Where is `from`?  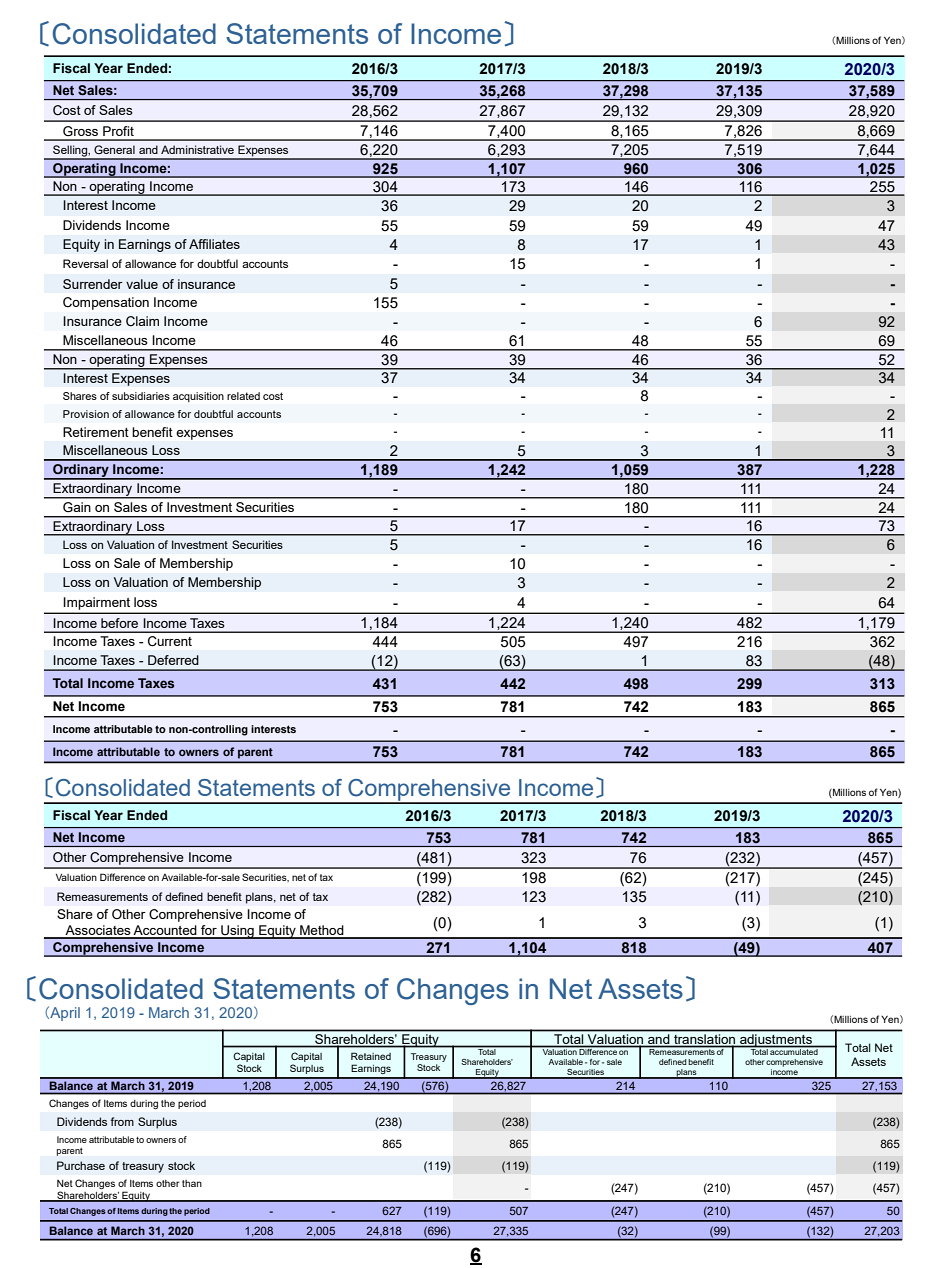
from is located at coordinates (122, 1121).
